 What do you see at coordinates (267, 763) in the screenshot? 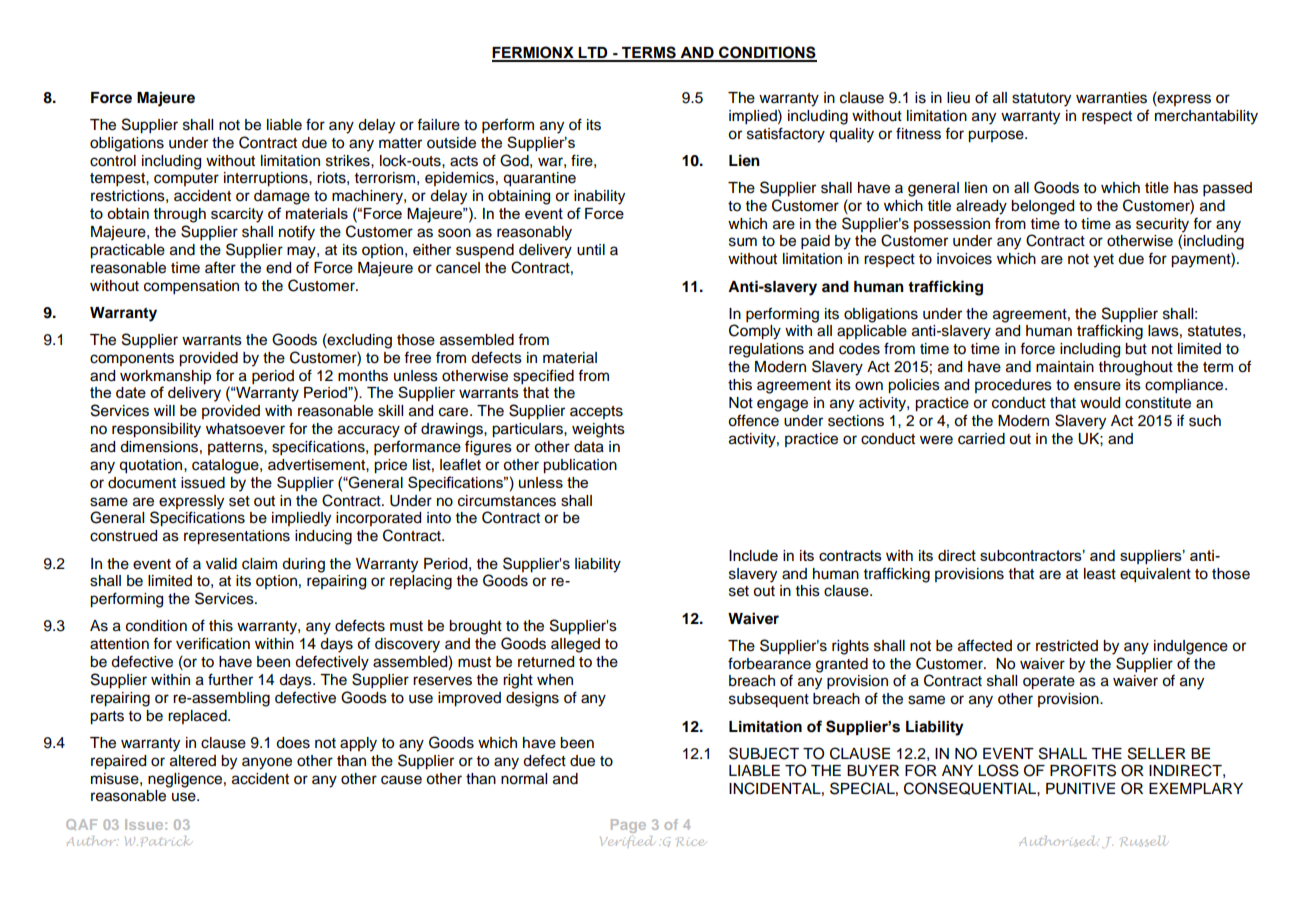
I see `anyone` at bounding box center [267, 763].
